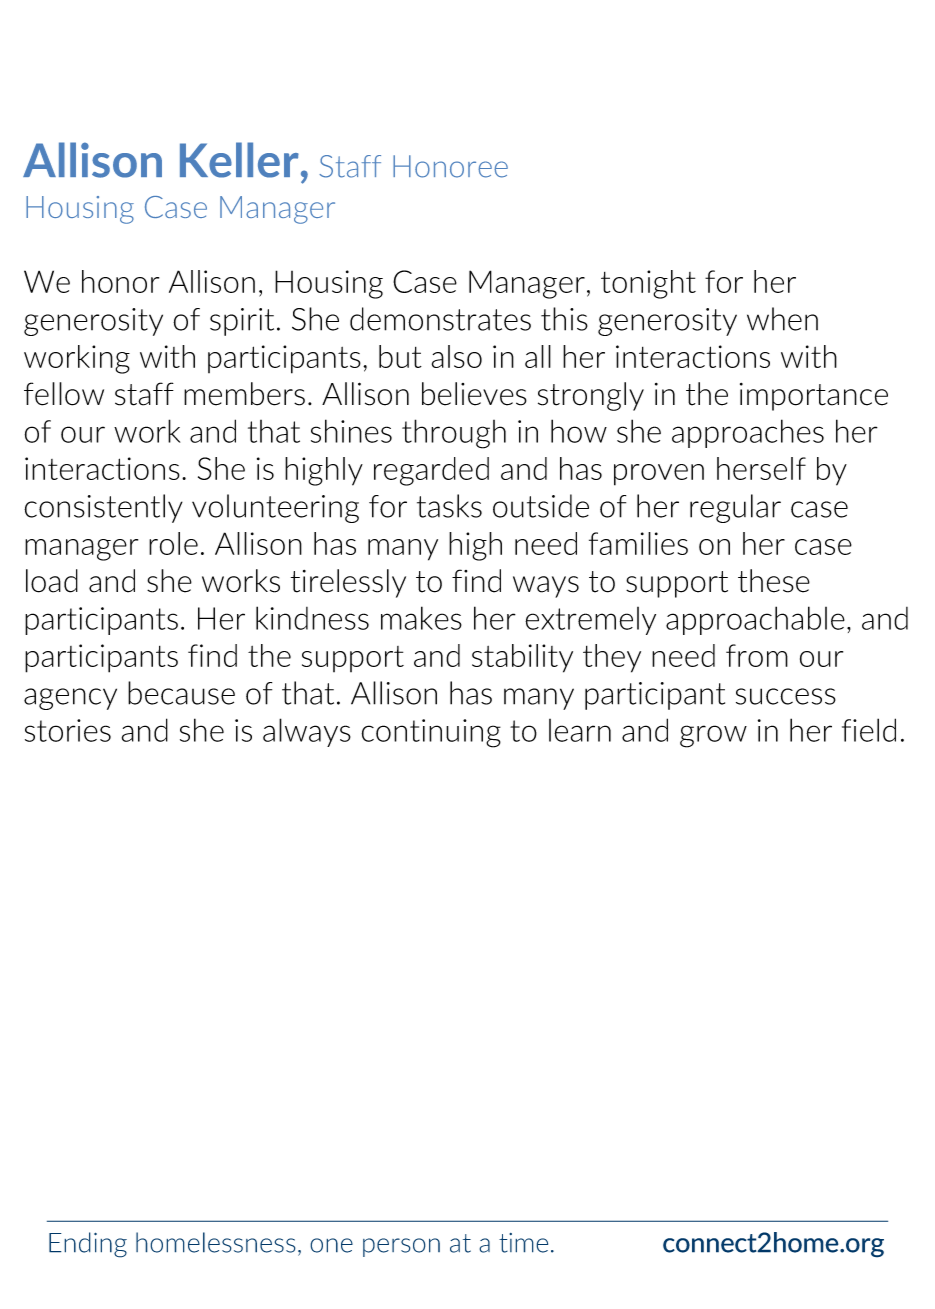 This page has height=1309, width=935. What do you see at coordinates (103, 508) in the page?
I see `consistently` at bounding box center [103, 508].
